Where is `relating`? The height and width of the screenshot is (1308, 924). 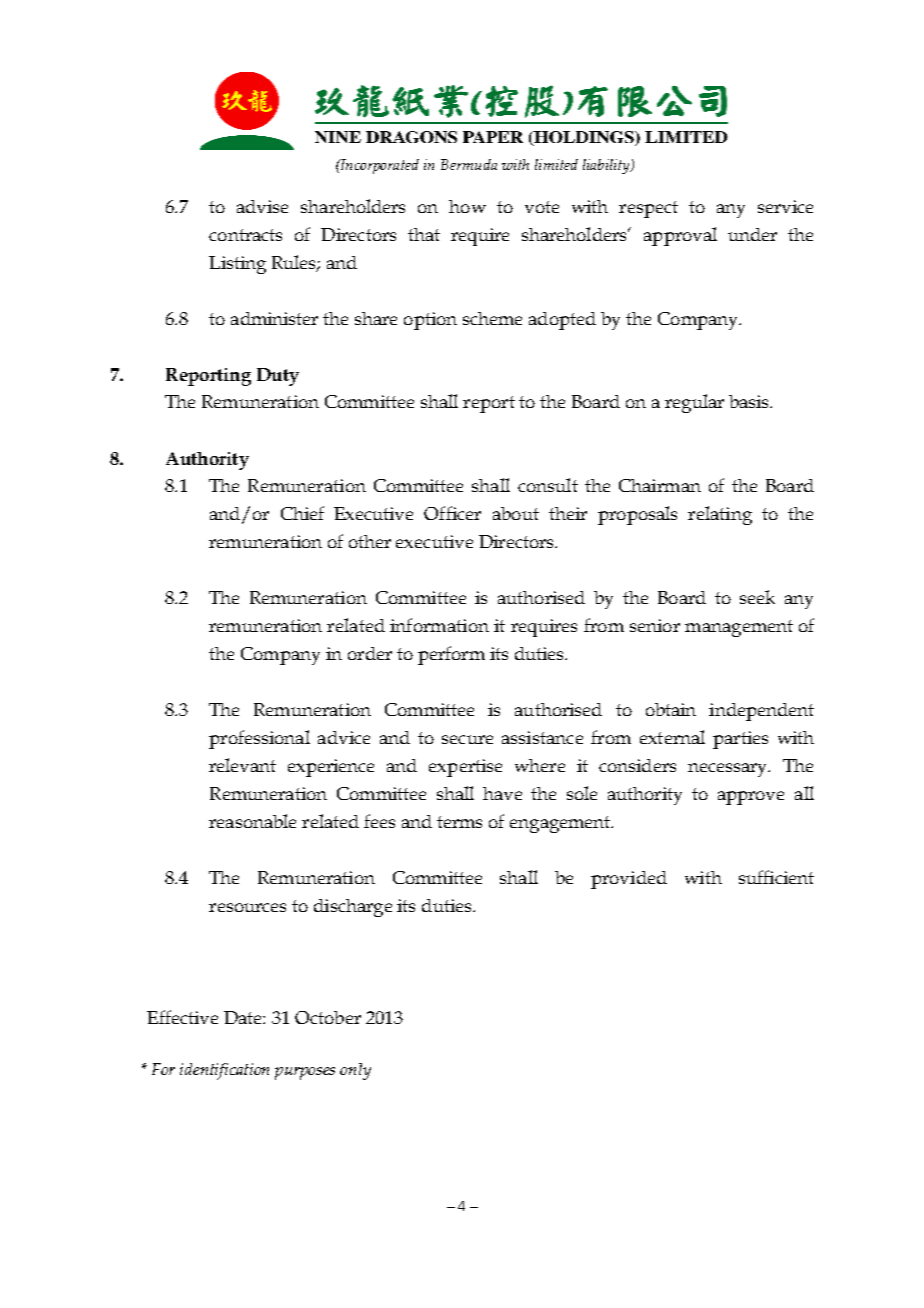
relating is located at coordinates (720, 515).
